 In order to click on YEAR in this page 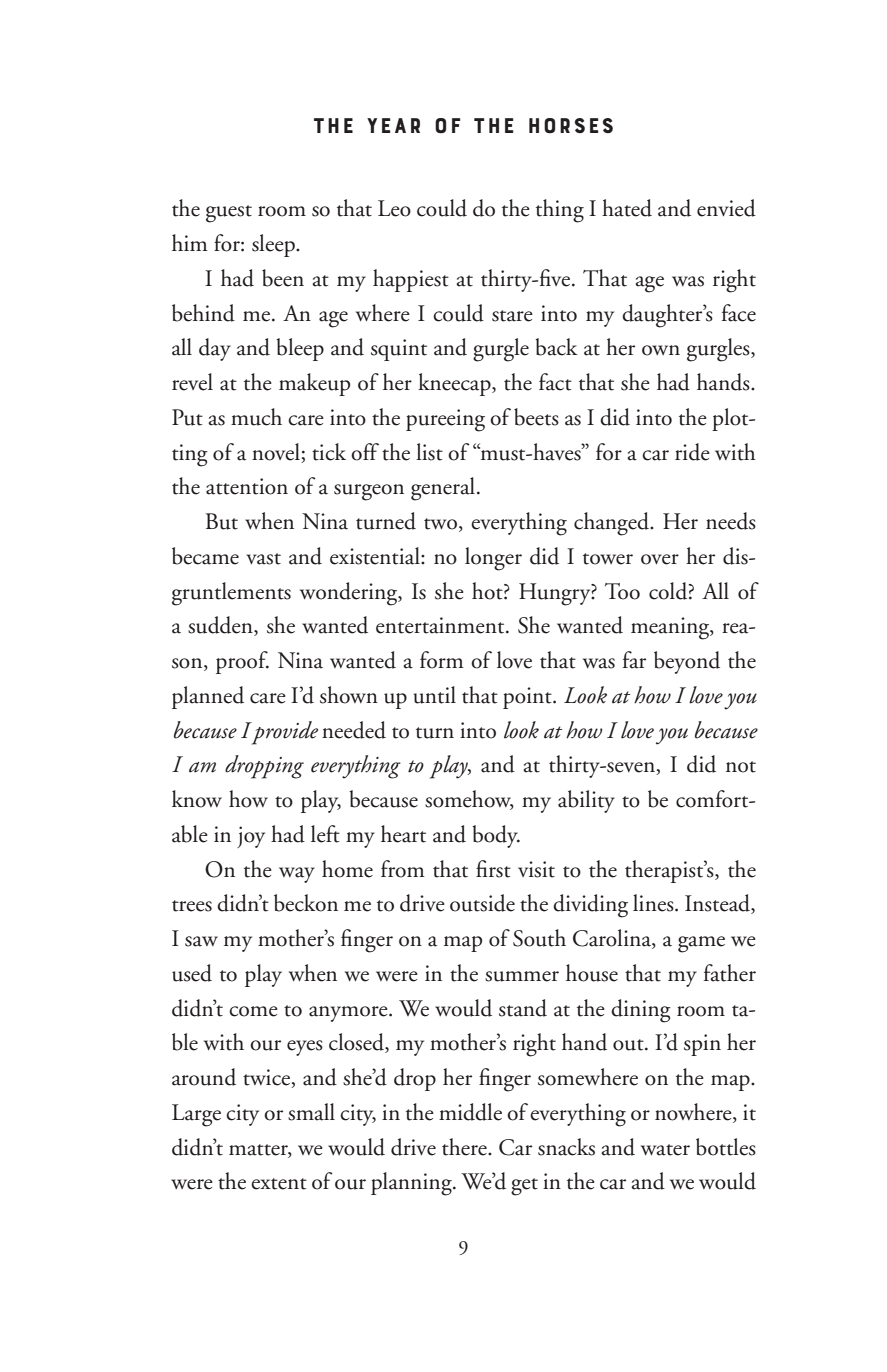, I will do `click(393, 125)`.
